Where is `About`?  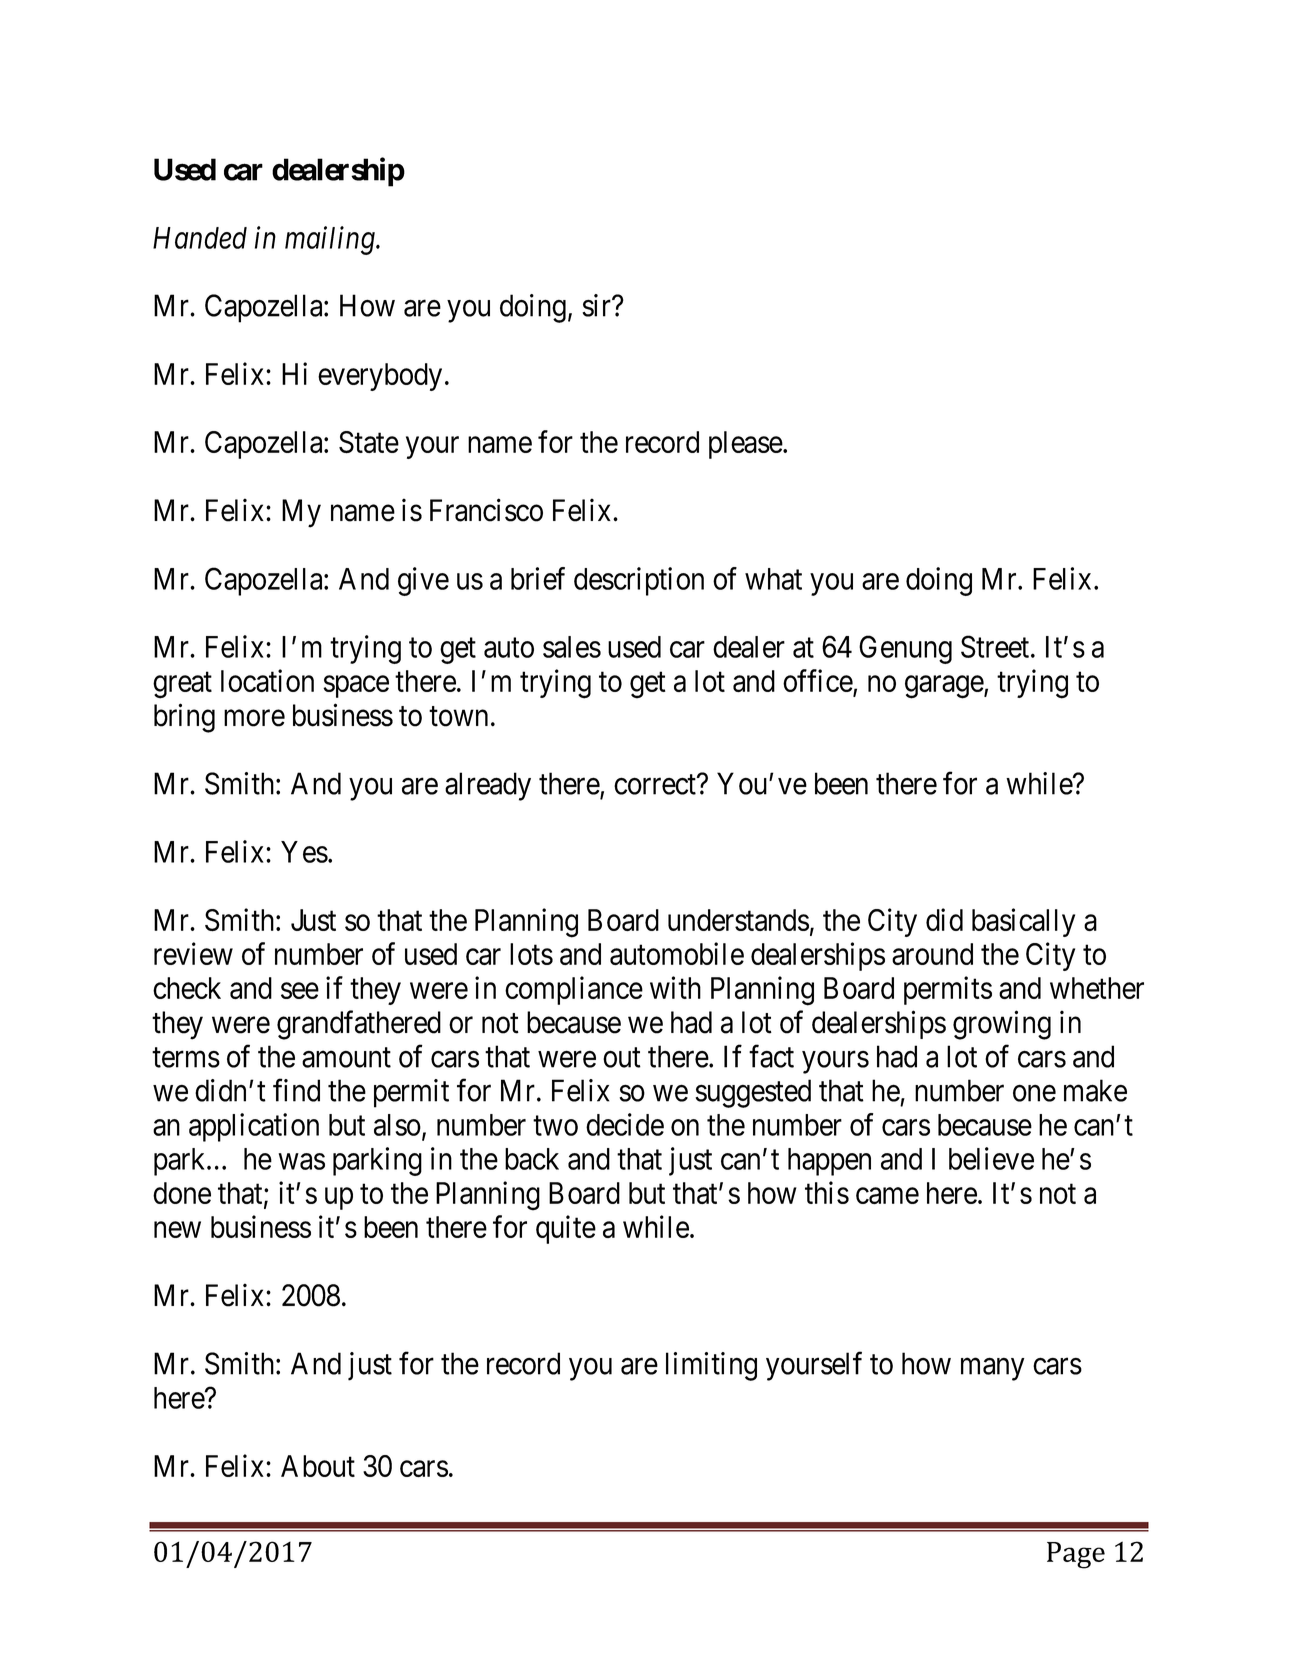 About is located at coordinates (318, 1466).
